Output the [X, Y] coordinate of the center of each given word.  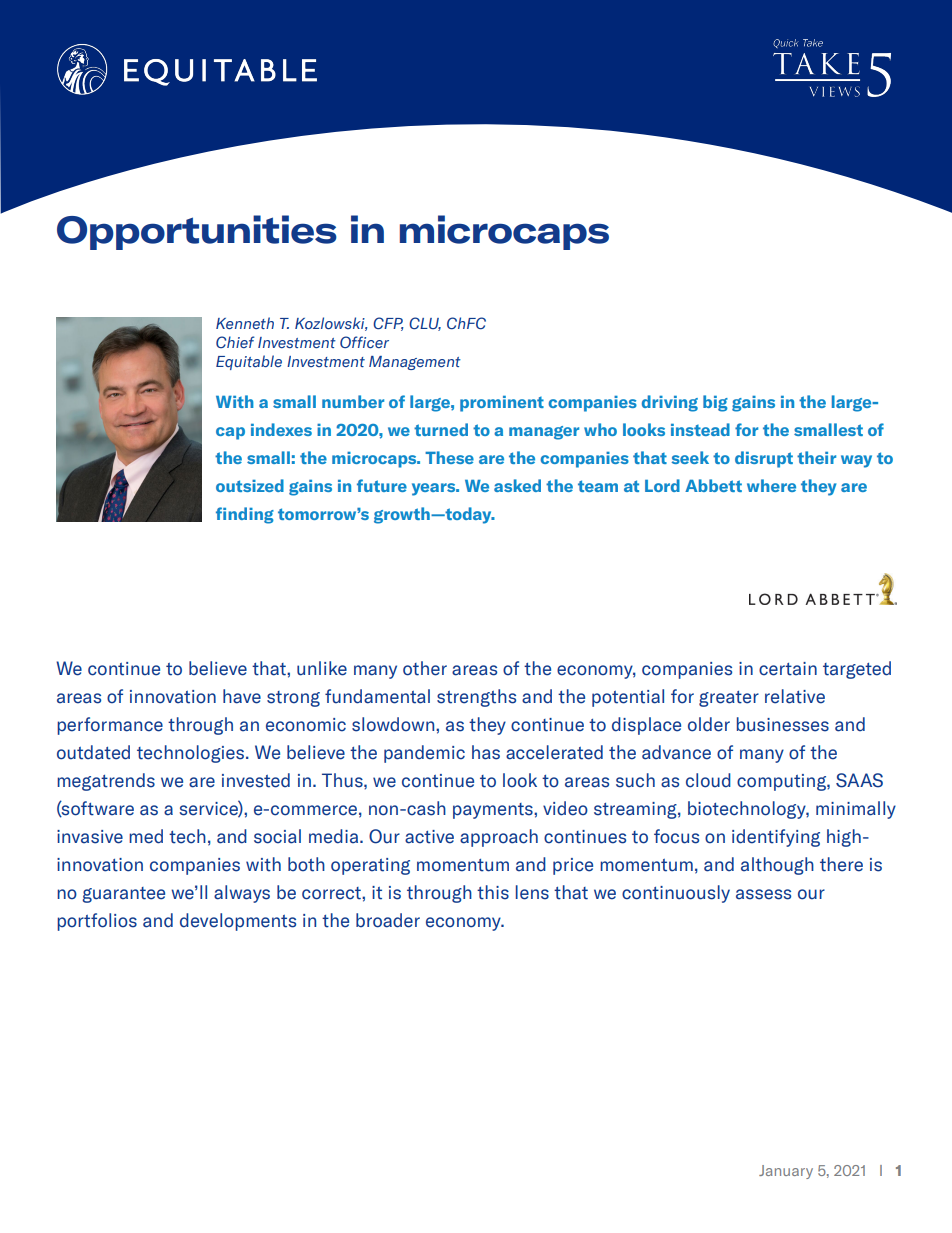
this [493, 892]
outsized [250, 485]
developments [238, 922]
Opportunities [197, 232]
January [786, 1172]
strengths [476, 698]
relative [795, 696]
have [242, 696]
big [715, 403]
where [771, 485]
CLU [425, 324]
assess [763, 894]
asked [517, 485]
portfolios [97, 922]
